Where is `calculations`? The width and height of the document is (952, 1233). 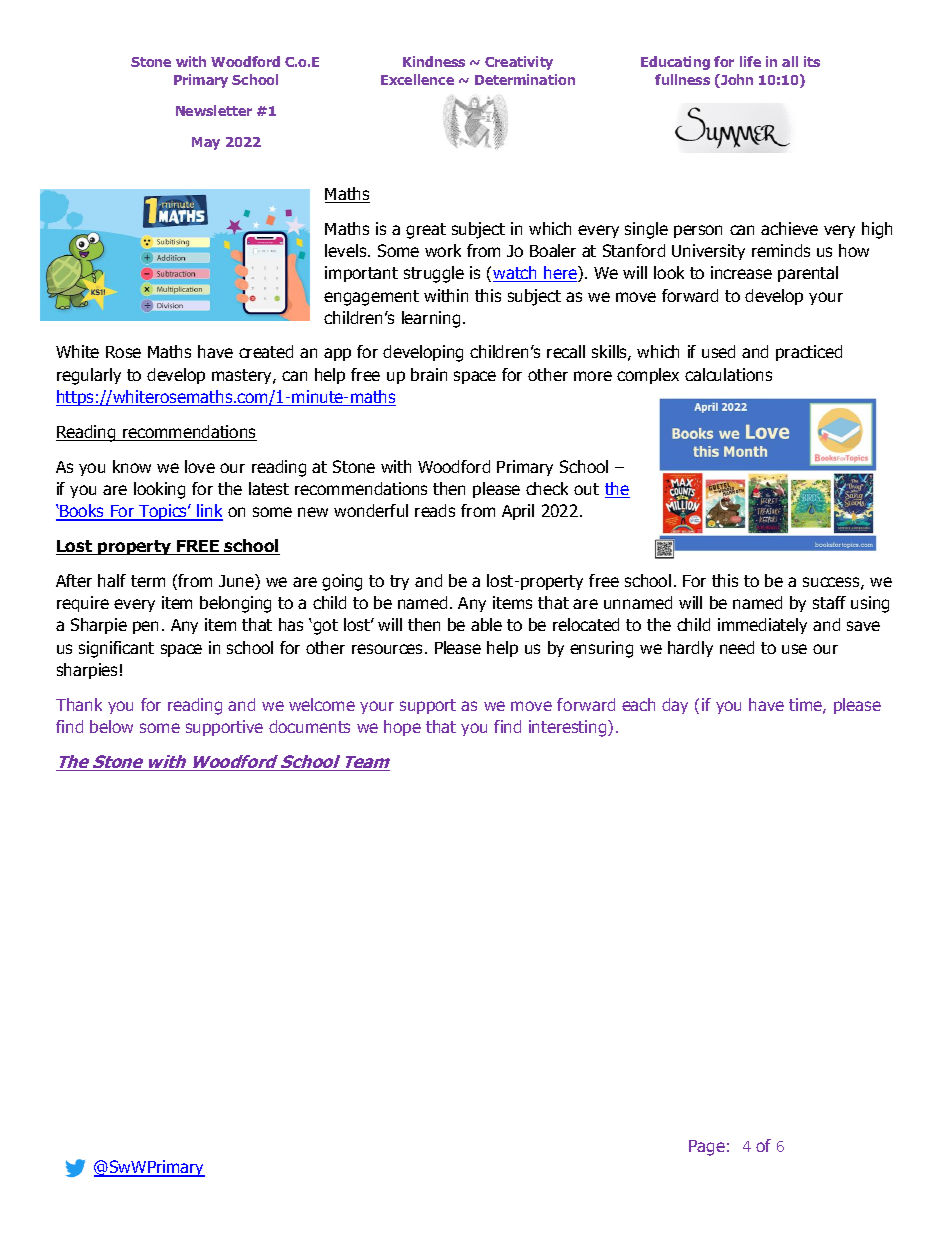
calculations is located at coordinates (728, 374).
